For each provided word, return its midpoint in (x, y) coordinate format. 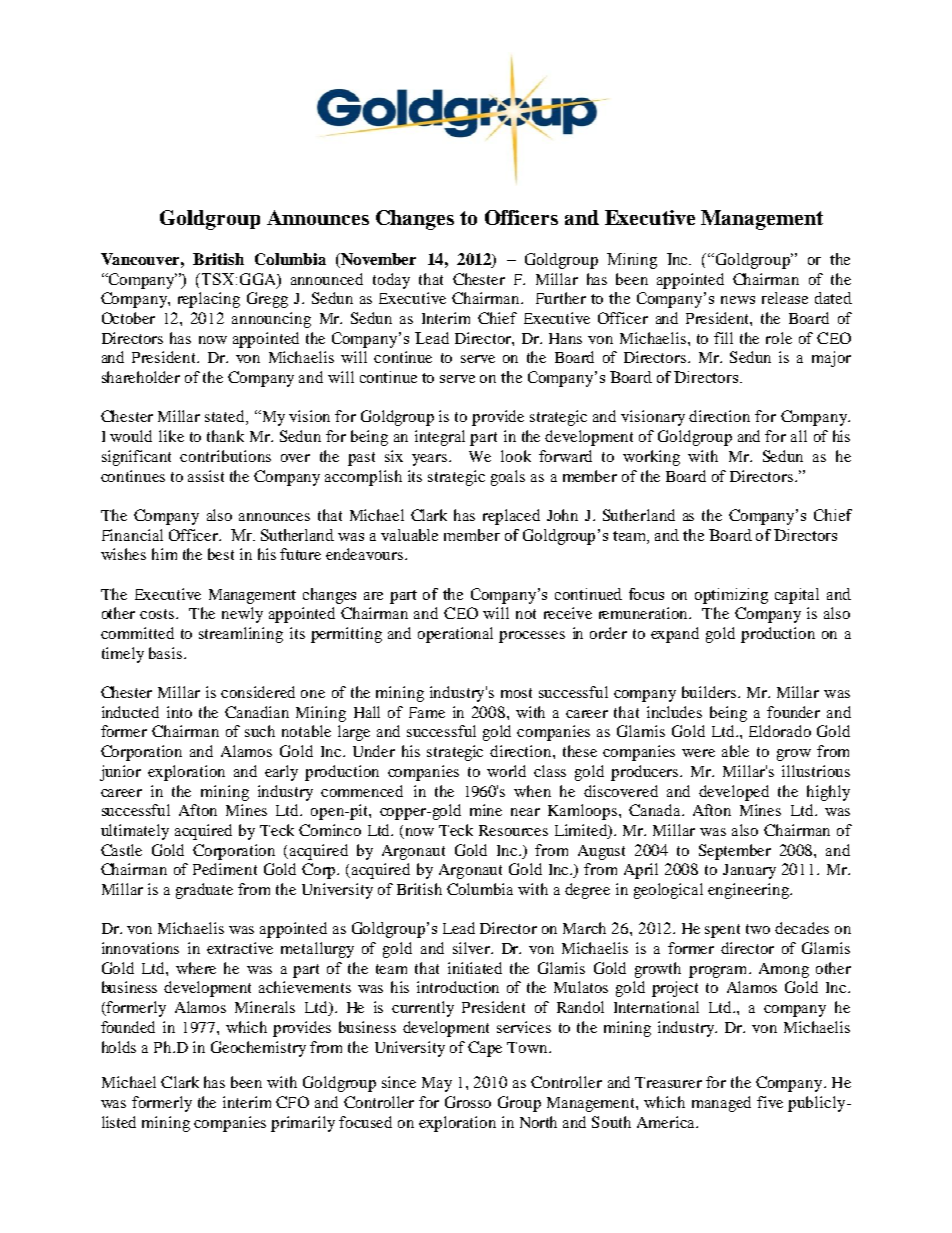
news (738, 300)
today (391, 281)
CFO (292, 1102)
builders (710, 692)
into (179, 712)
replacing (209, 300)
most (516, 693)
